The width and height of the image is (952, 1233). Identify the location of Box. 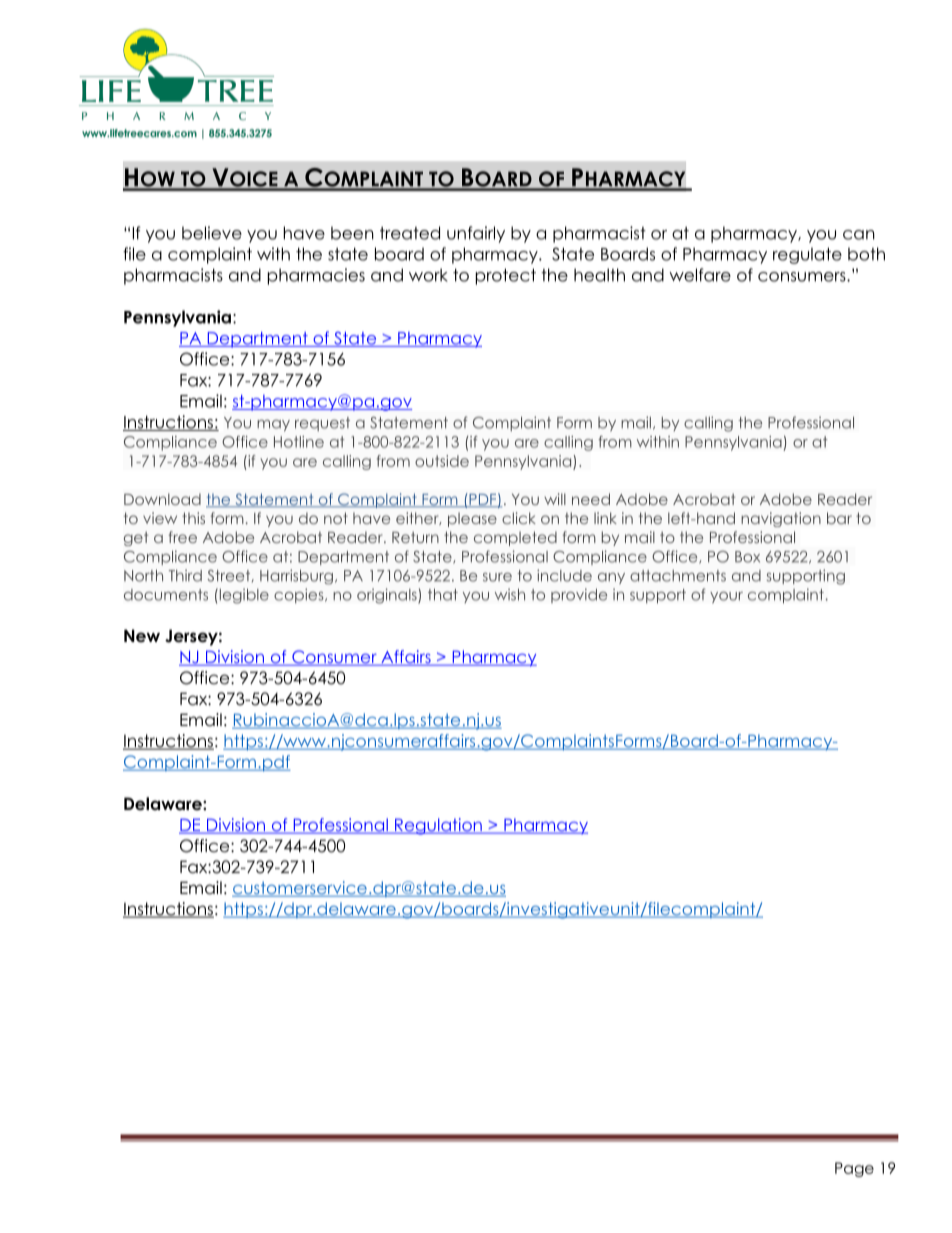
(747, 557).
